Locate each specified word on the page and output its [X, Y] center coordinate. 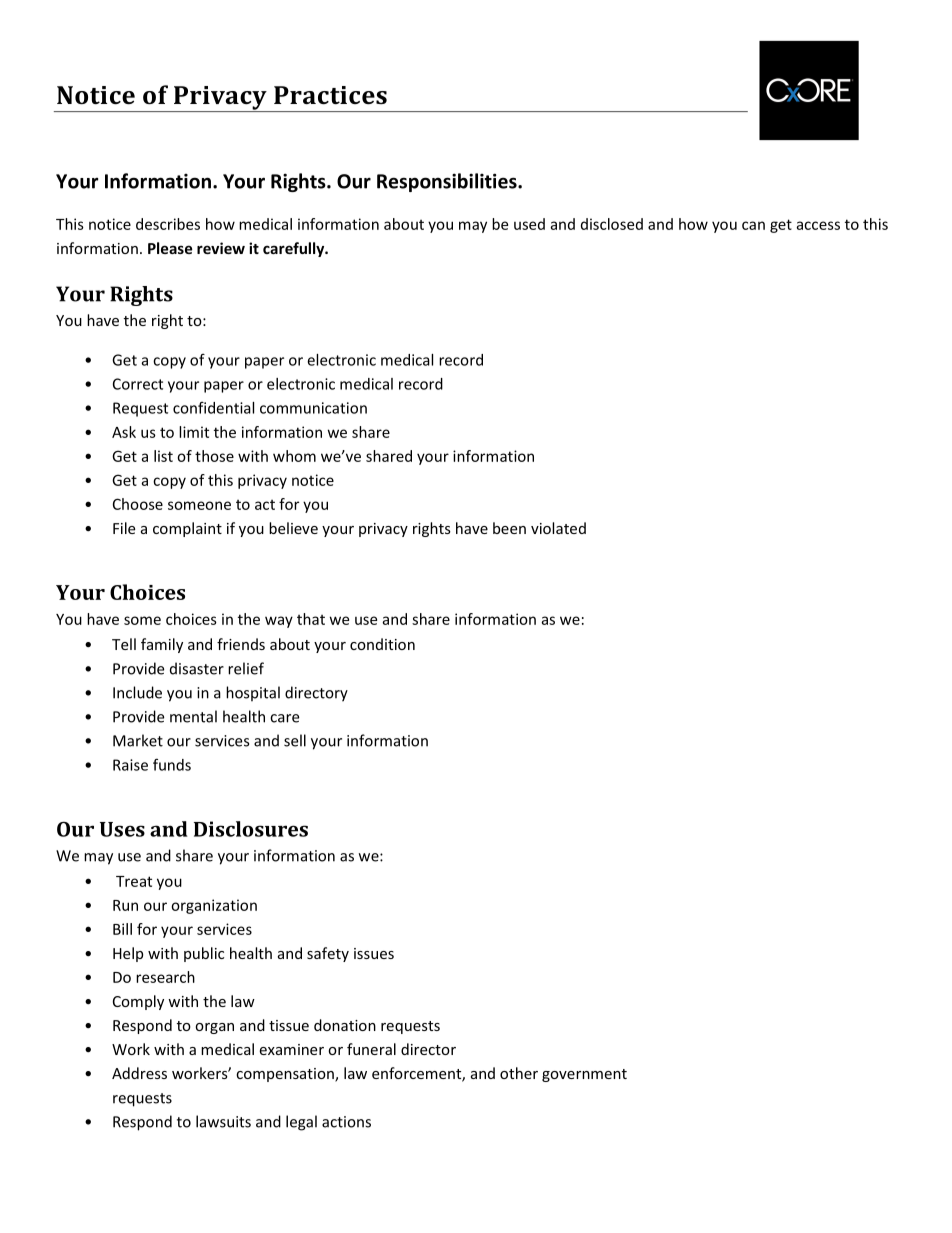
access [818, 225]
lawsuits [223, 1121]
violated [558, 528]
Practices [330, 95]
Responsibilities [448, 182]
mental [193, 716]
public [204, 954]
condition [382, 644]
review [221, 248]
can [753, 225]
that [311, 619]
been [509, 528]
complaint [187, 529]
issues [374, 953]
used [529, 224]
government [584, 1075]
